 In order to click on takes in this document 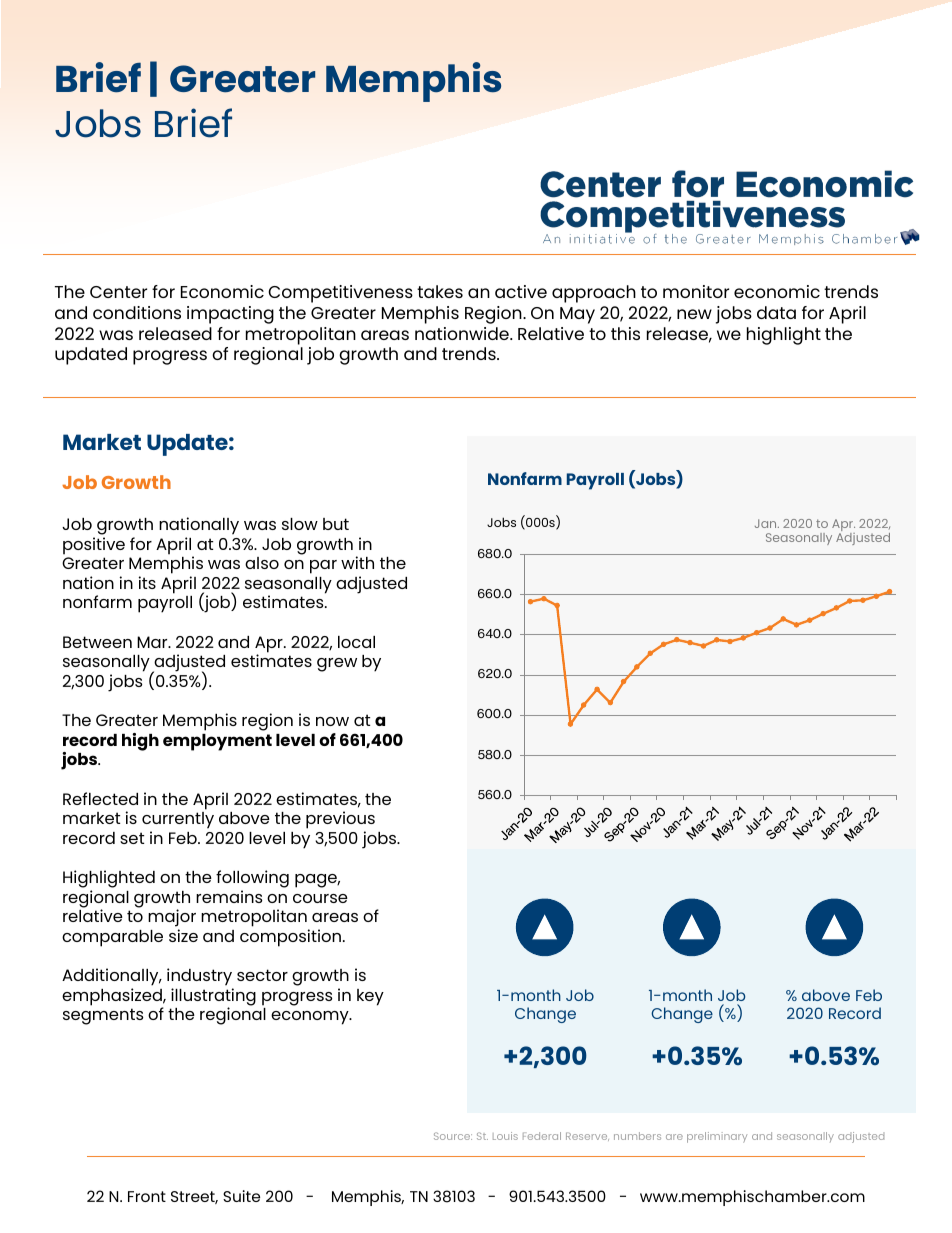, I will do `click(440, 291)`.
